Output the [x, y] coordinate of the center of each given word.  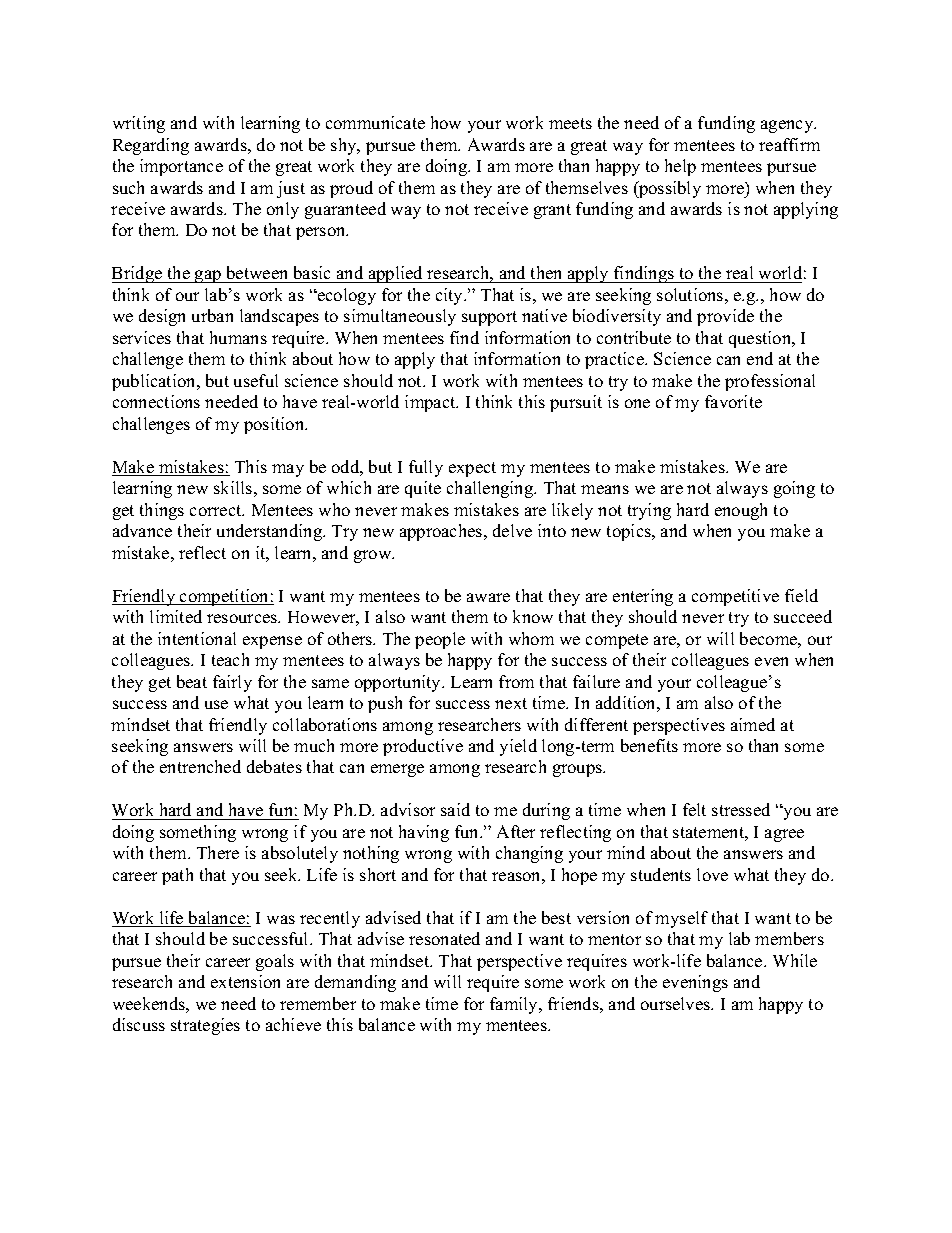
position [275, 425]
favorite [733, 401]
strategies [205, 1026]
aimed [753, 724]
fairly [232, 683]
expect [472, 469]
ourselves [677, 1003]
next [511, 703]
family [515, 1005]
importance [181, 167]
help [680, 167]
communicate [375, 122]
